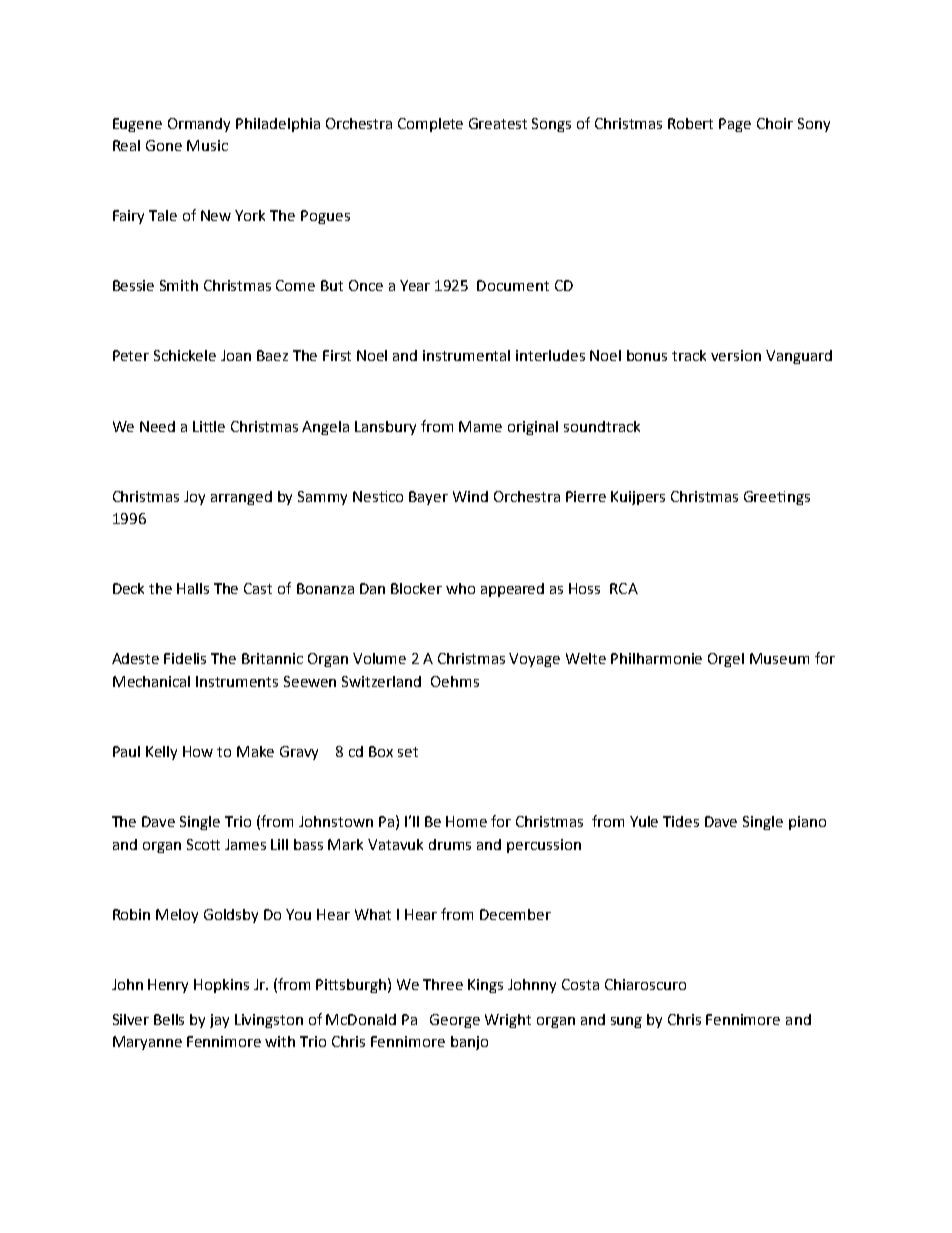 This screenshot has width=952, height=1233. Describe the element at coordinates (624, 588) in the screenshot. I see `RCA` at that location.
